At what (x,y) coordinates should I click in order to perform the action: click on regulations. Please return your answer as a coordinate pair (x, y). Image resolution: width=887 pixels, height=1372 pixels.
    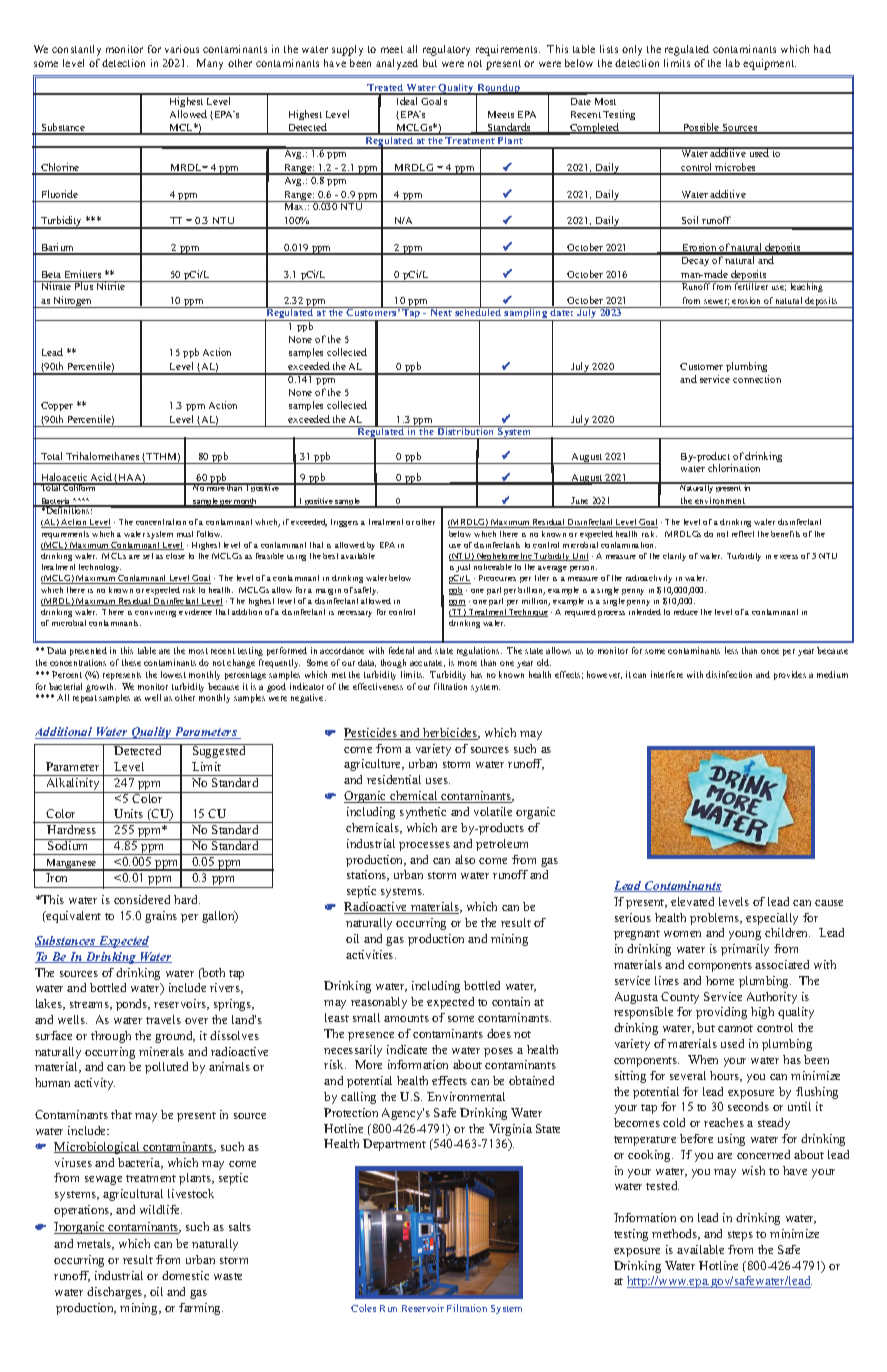
    Looking at the image, I should click on (479, 651).
